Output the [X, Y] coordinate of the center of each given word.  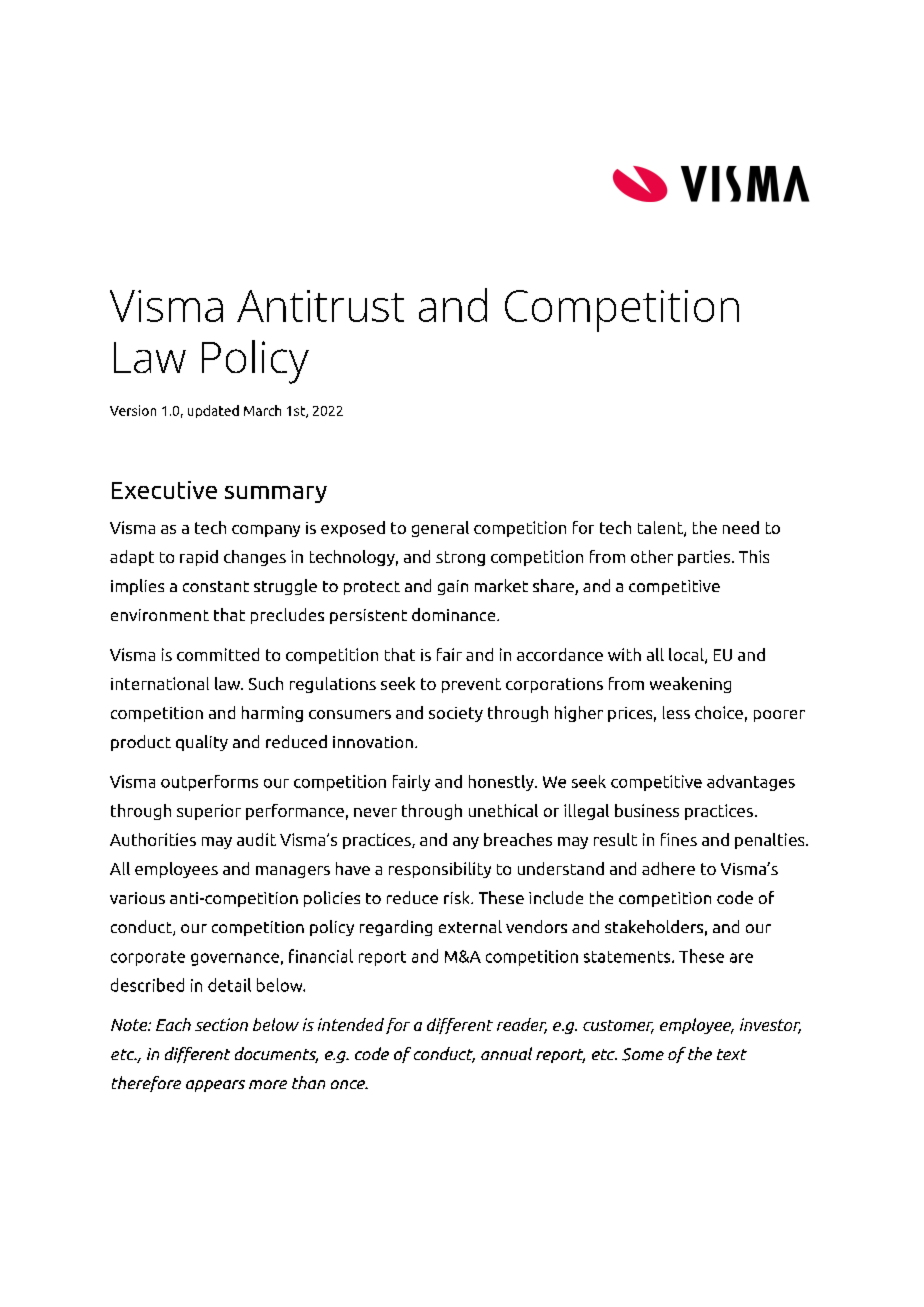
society [456, 714]
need [741, 527]
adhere [668, 868]
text [732, 1054]
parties [705, 558]
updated [213, 411]
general [440, 529]
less [676, 712]
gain [453, 587]
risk [458, 897]
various [137, 898]
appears [215, 1086]
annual [506, 1053]
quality [202, 743]
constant [216, 586]
